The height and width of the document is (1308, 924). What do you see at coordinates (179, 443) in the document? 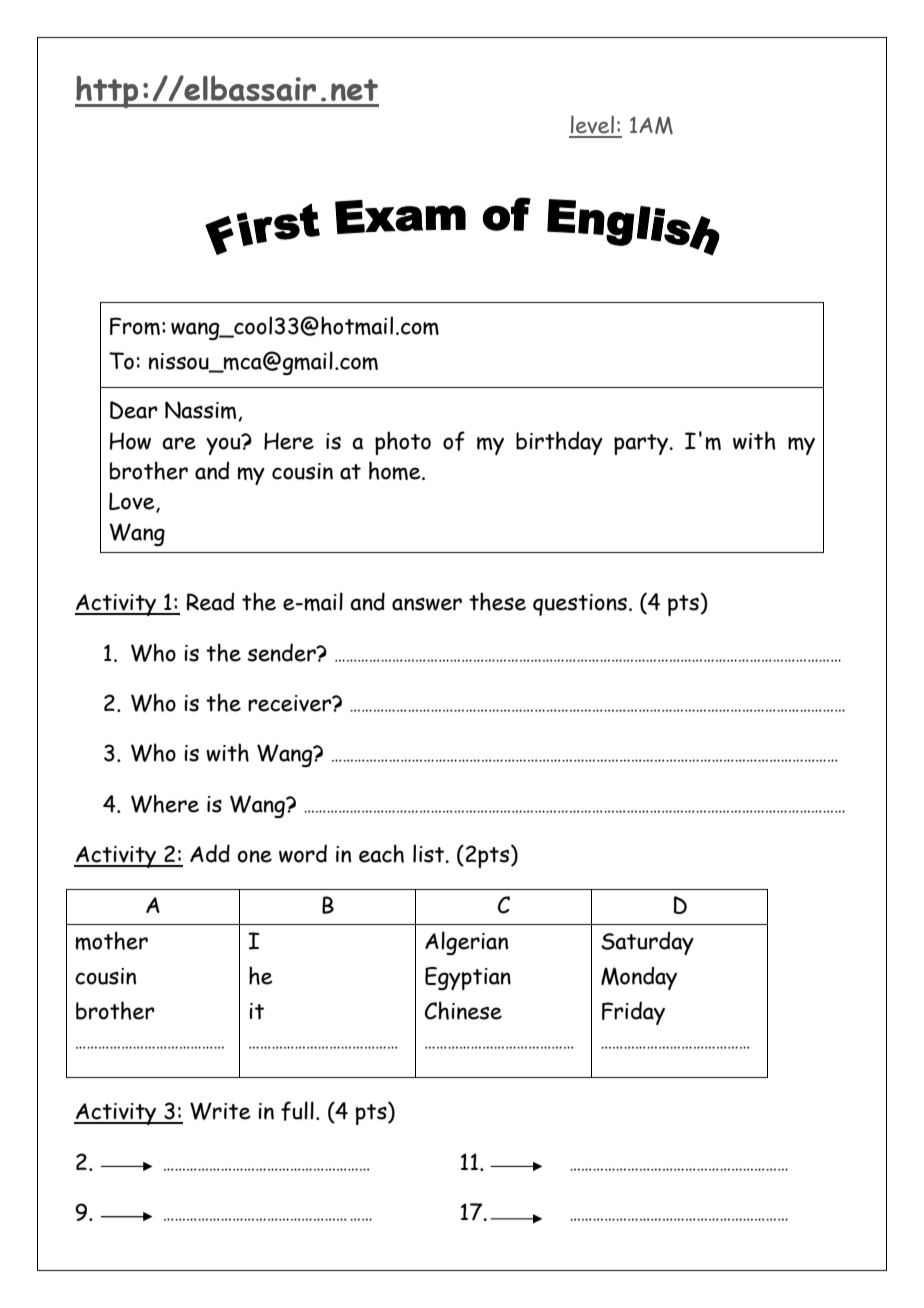
I see `are` at bounding box center [179, 443].
